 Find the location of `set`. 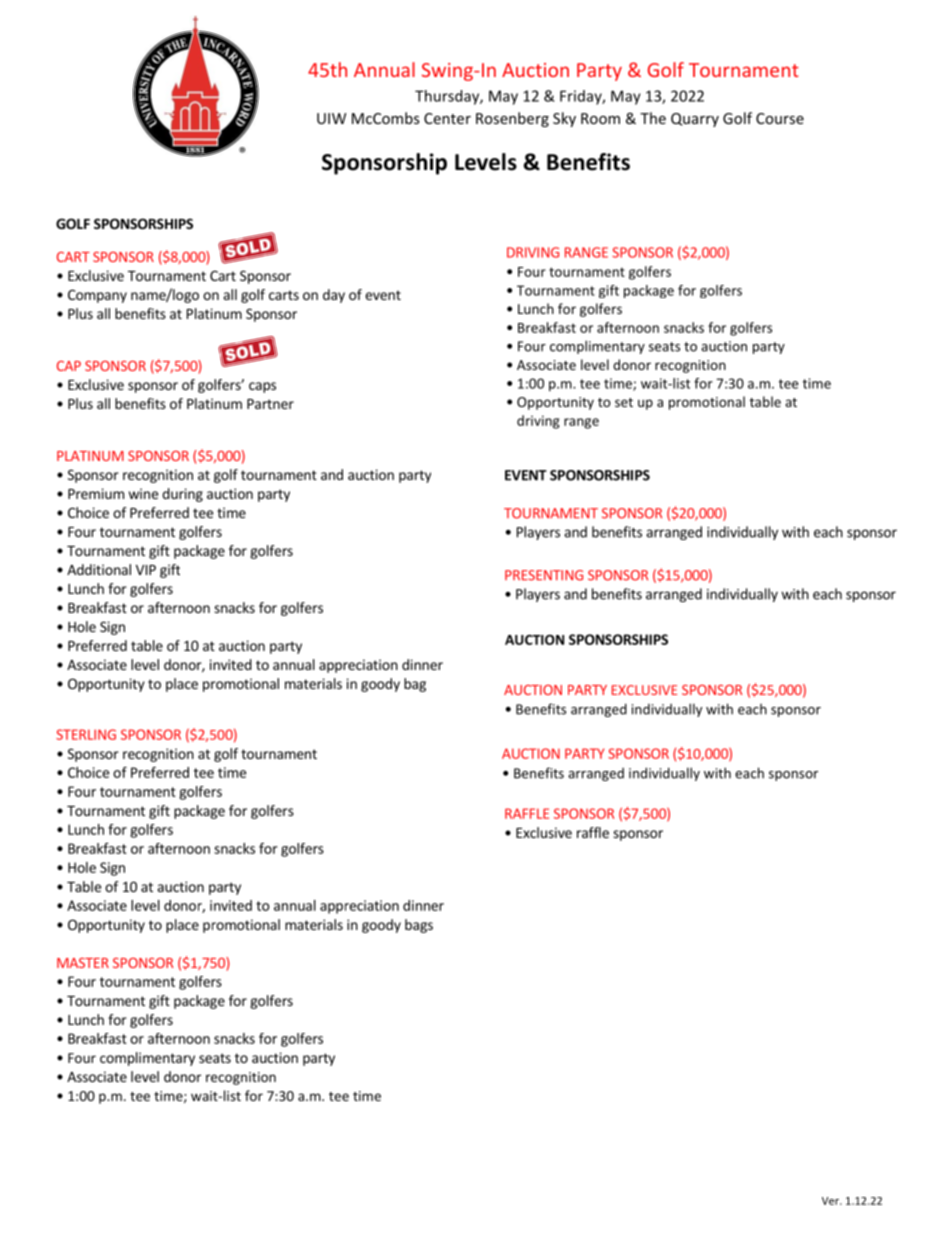

set is located at coordinates (624, 402).
